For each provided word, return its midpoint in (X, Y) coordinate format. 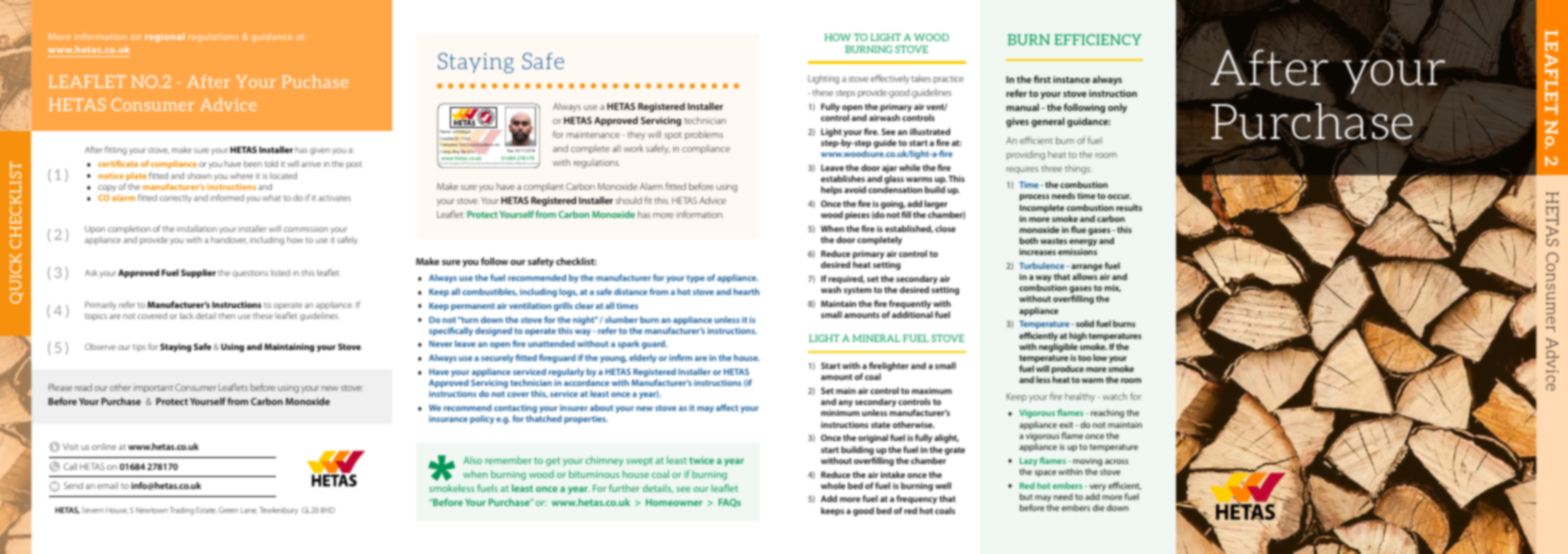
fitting (116, 150)
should (629, 200)
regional (164, 37)
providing (1026, 155)
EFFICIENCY (1097, 39)
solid (1085, 323)
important (153, 388)
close (945, 228)
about (601, 407)
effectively (890, 79)
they (637, 135)
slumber (621, 319)
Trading (182, 511)
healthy (1080, 397)
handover (229, 240)
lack (187, 315)
